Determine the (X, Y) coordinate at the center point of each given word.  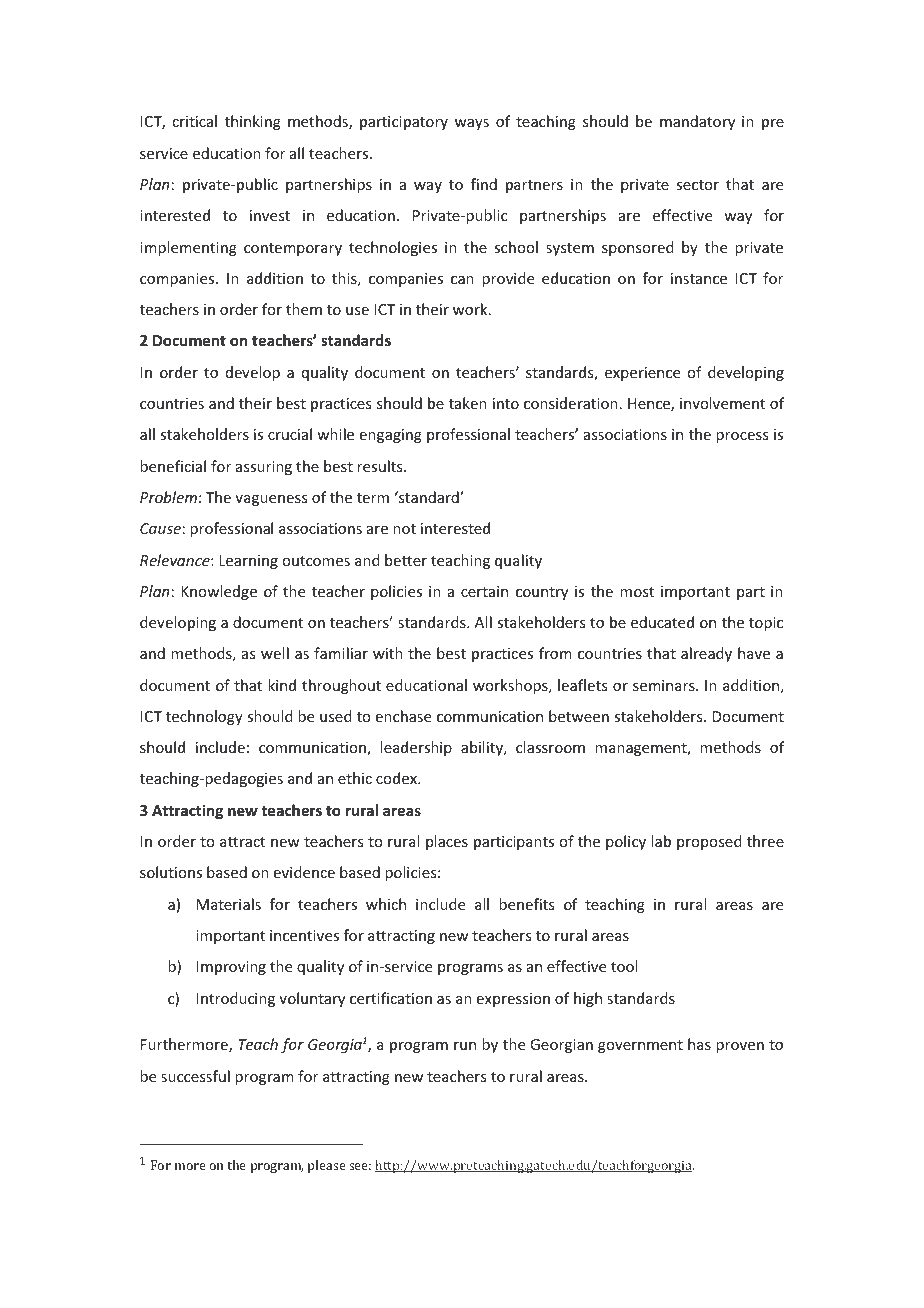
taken (468, 403)
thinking (253, 122)
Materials (229, 904)
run (465, 1046)
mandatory (697, 122)
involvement (722, 403)
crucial (290, 434)
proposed (709, 842)
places (447, 842)
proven (740, 1047)
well (275, 653)
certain (484, 591)
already (706, 654)
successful (195, 1076)
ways (472, 124)
